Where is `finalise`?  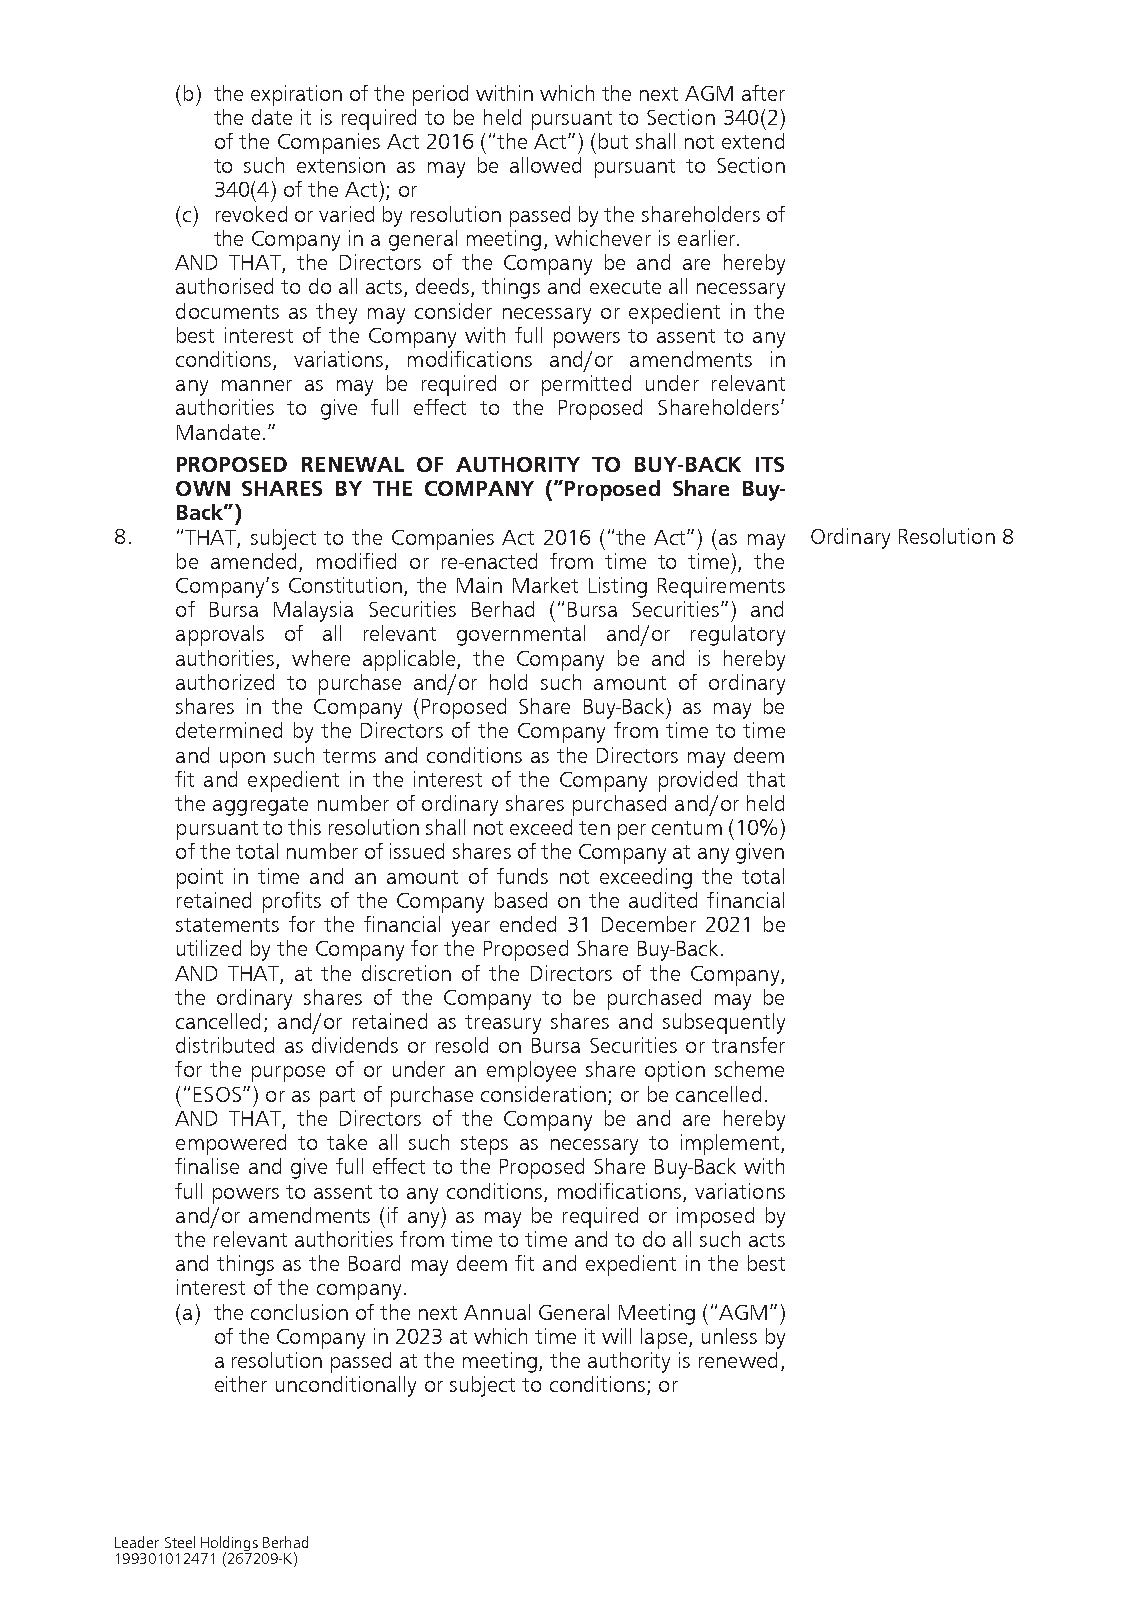
finalise is located at coordinates (207, 1166).
